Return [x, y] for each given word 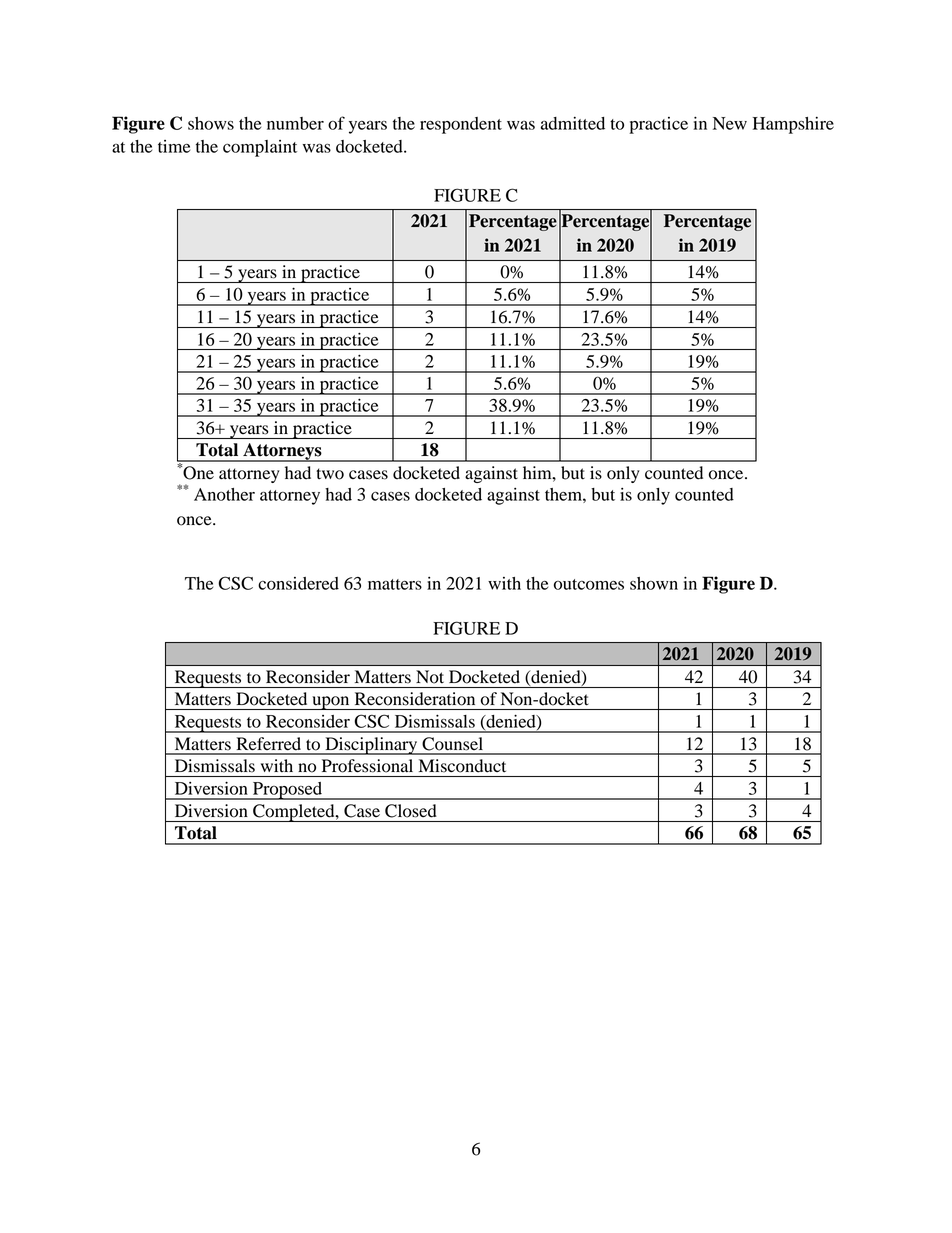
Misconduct [462, 766]
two [330, 474]
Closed [411, 811]
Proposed [288, 791]
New [730, 123]
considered [298, 583]
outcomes [589, 584]
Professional [367, 766]
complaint [260, 148]
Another [224, 494]
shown [654, 583]
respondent [461, 125]
